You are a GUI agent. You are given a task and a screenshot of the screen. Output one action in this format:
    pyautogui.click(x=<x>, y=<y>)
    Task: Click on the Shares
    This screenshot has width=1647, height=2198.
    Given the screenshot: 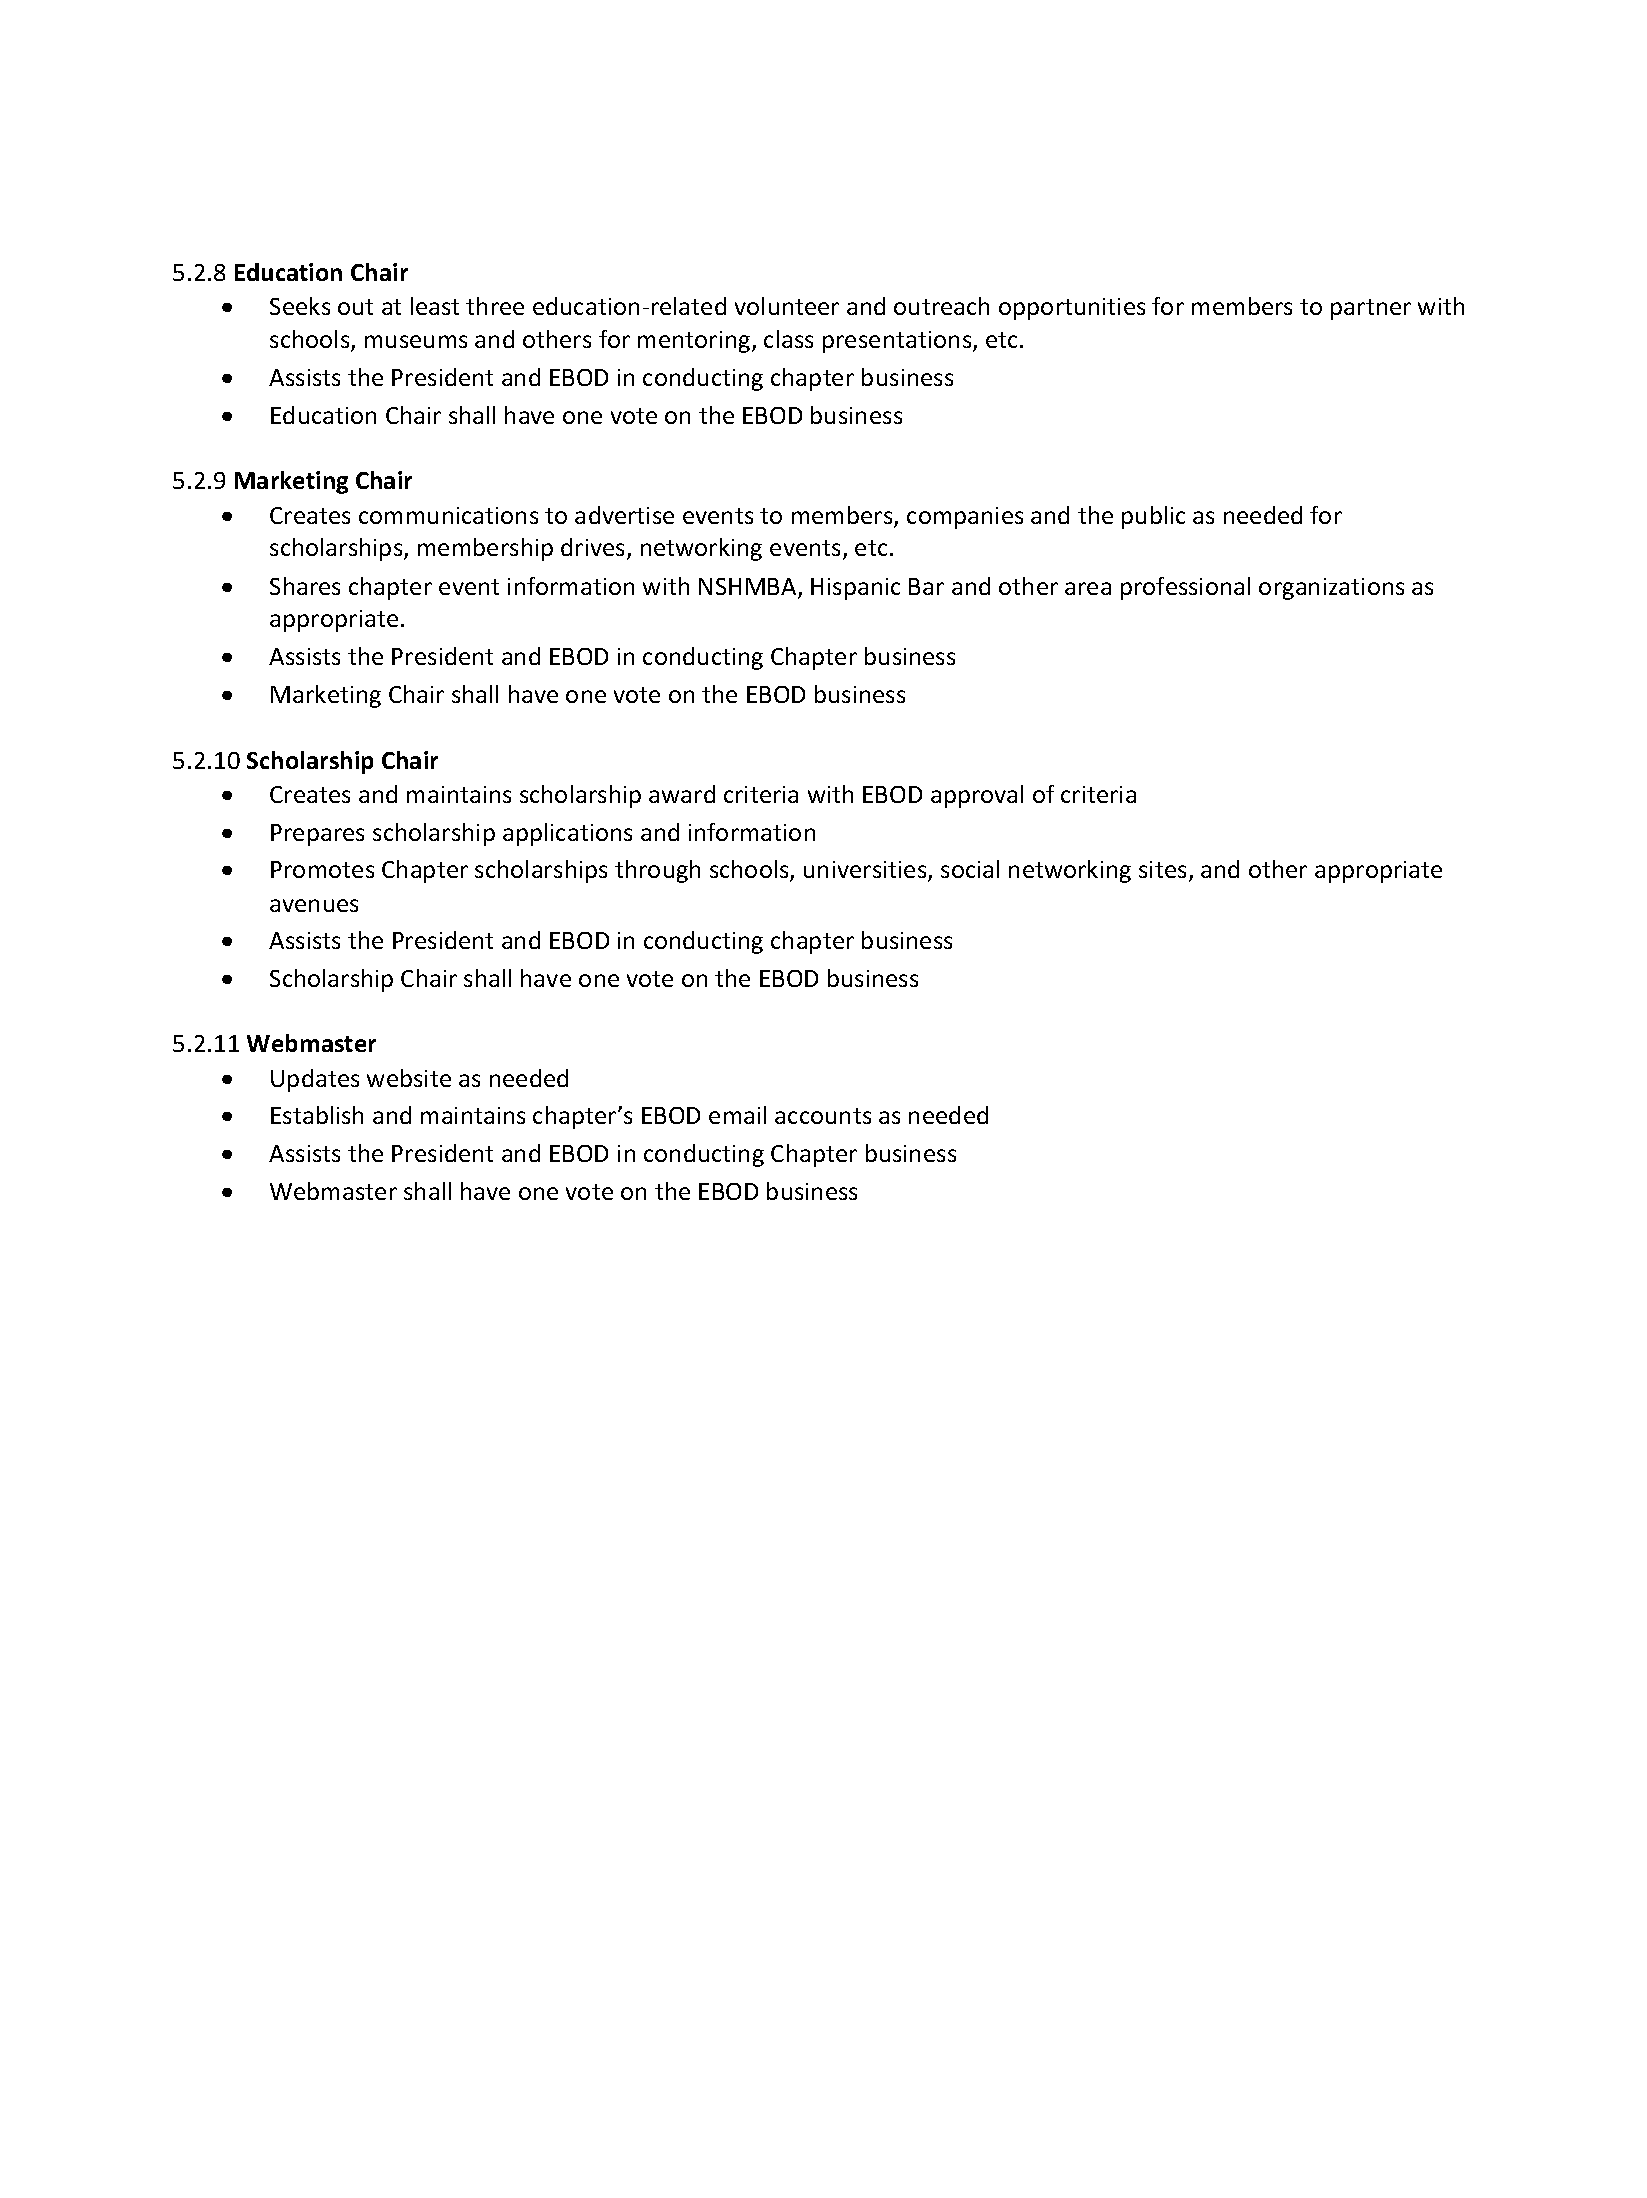 What is the action you would take?
    pyautogui.click(x=305, y=586)
